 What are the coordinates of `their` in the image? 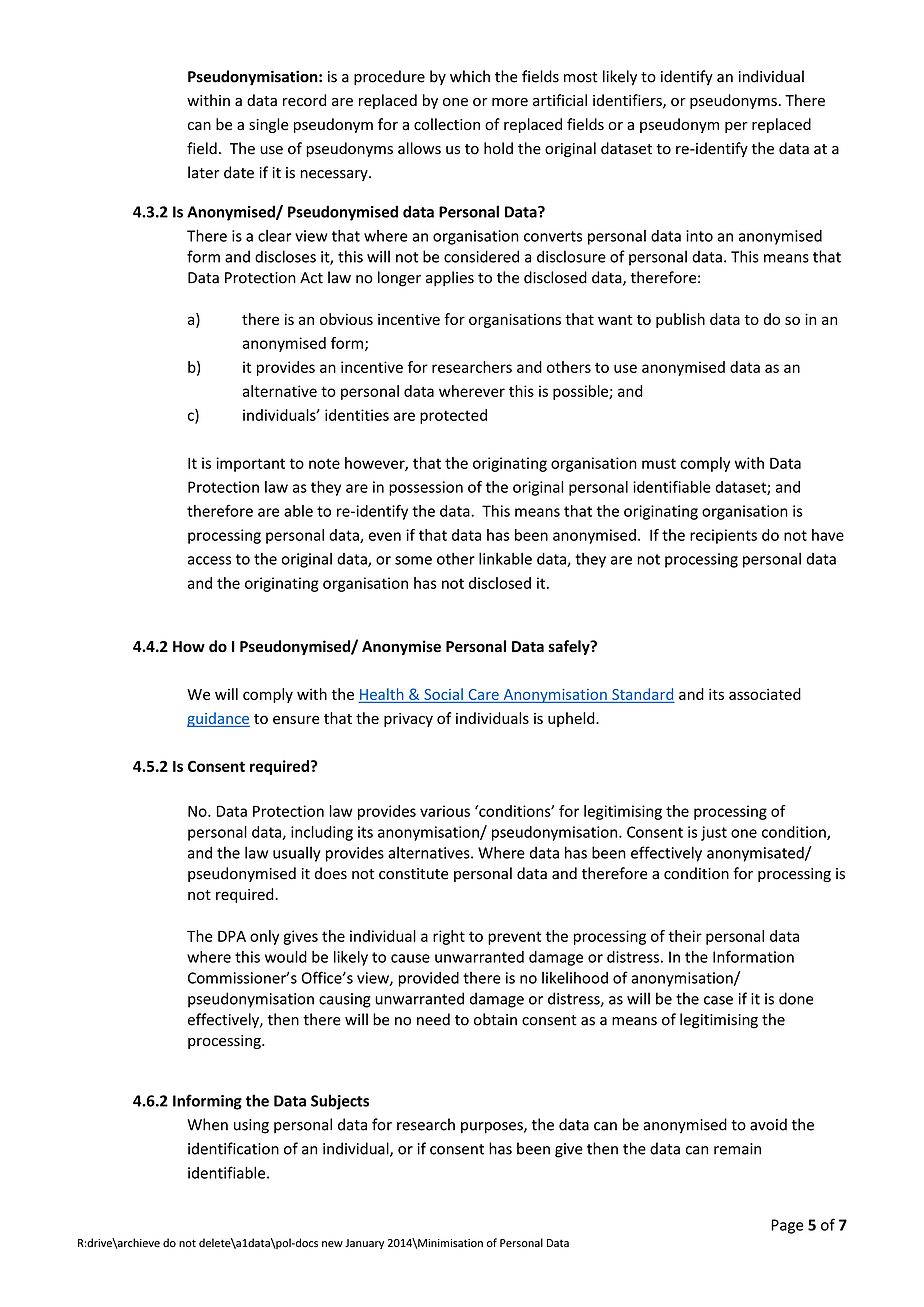 It's located at (685, 936).
